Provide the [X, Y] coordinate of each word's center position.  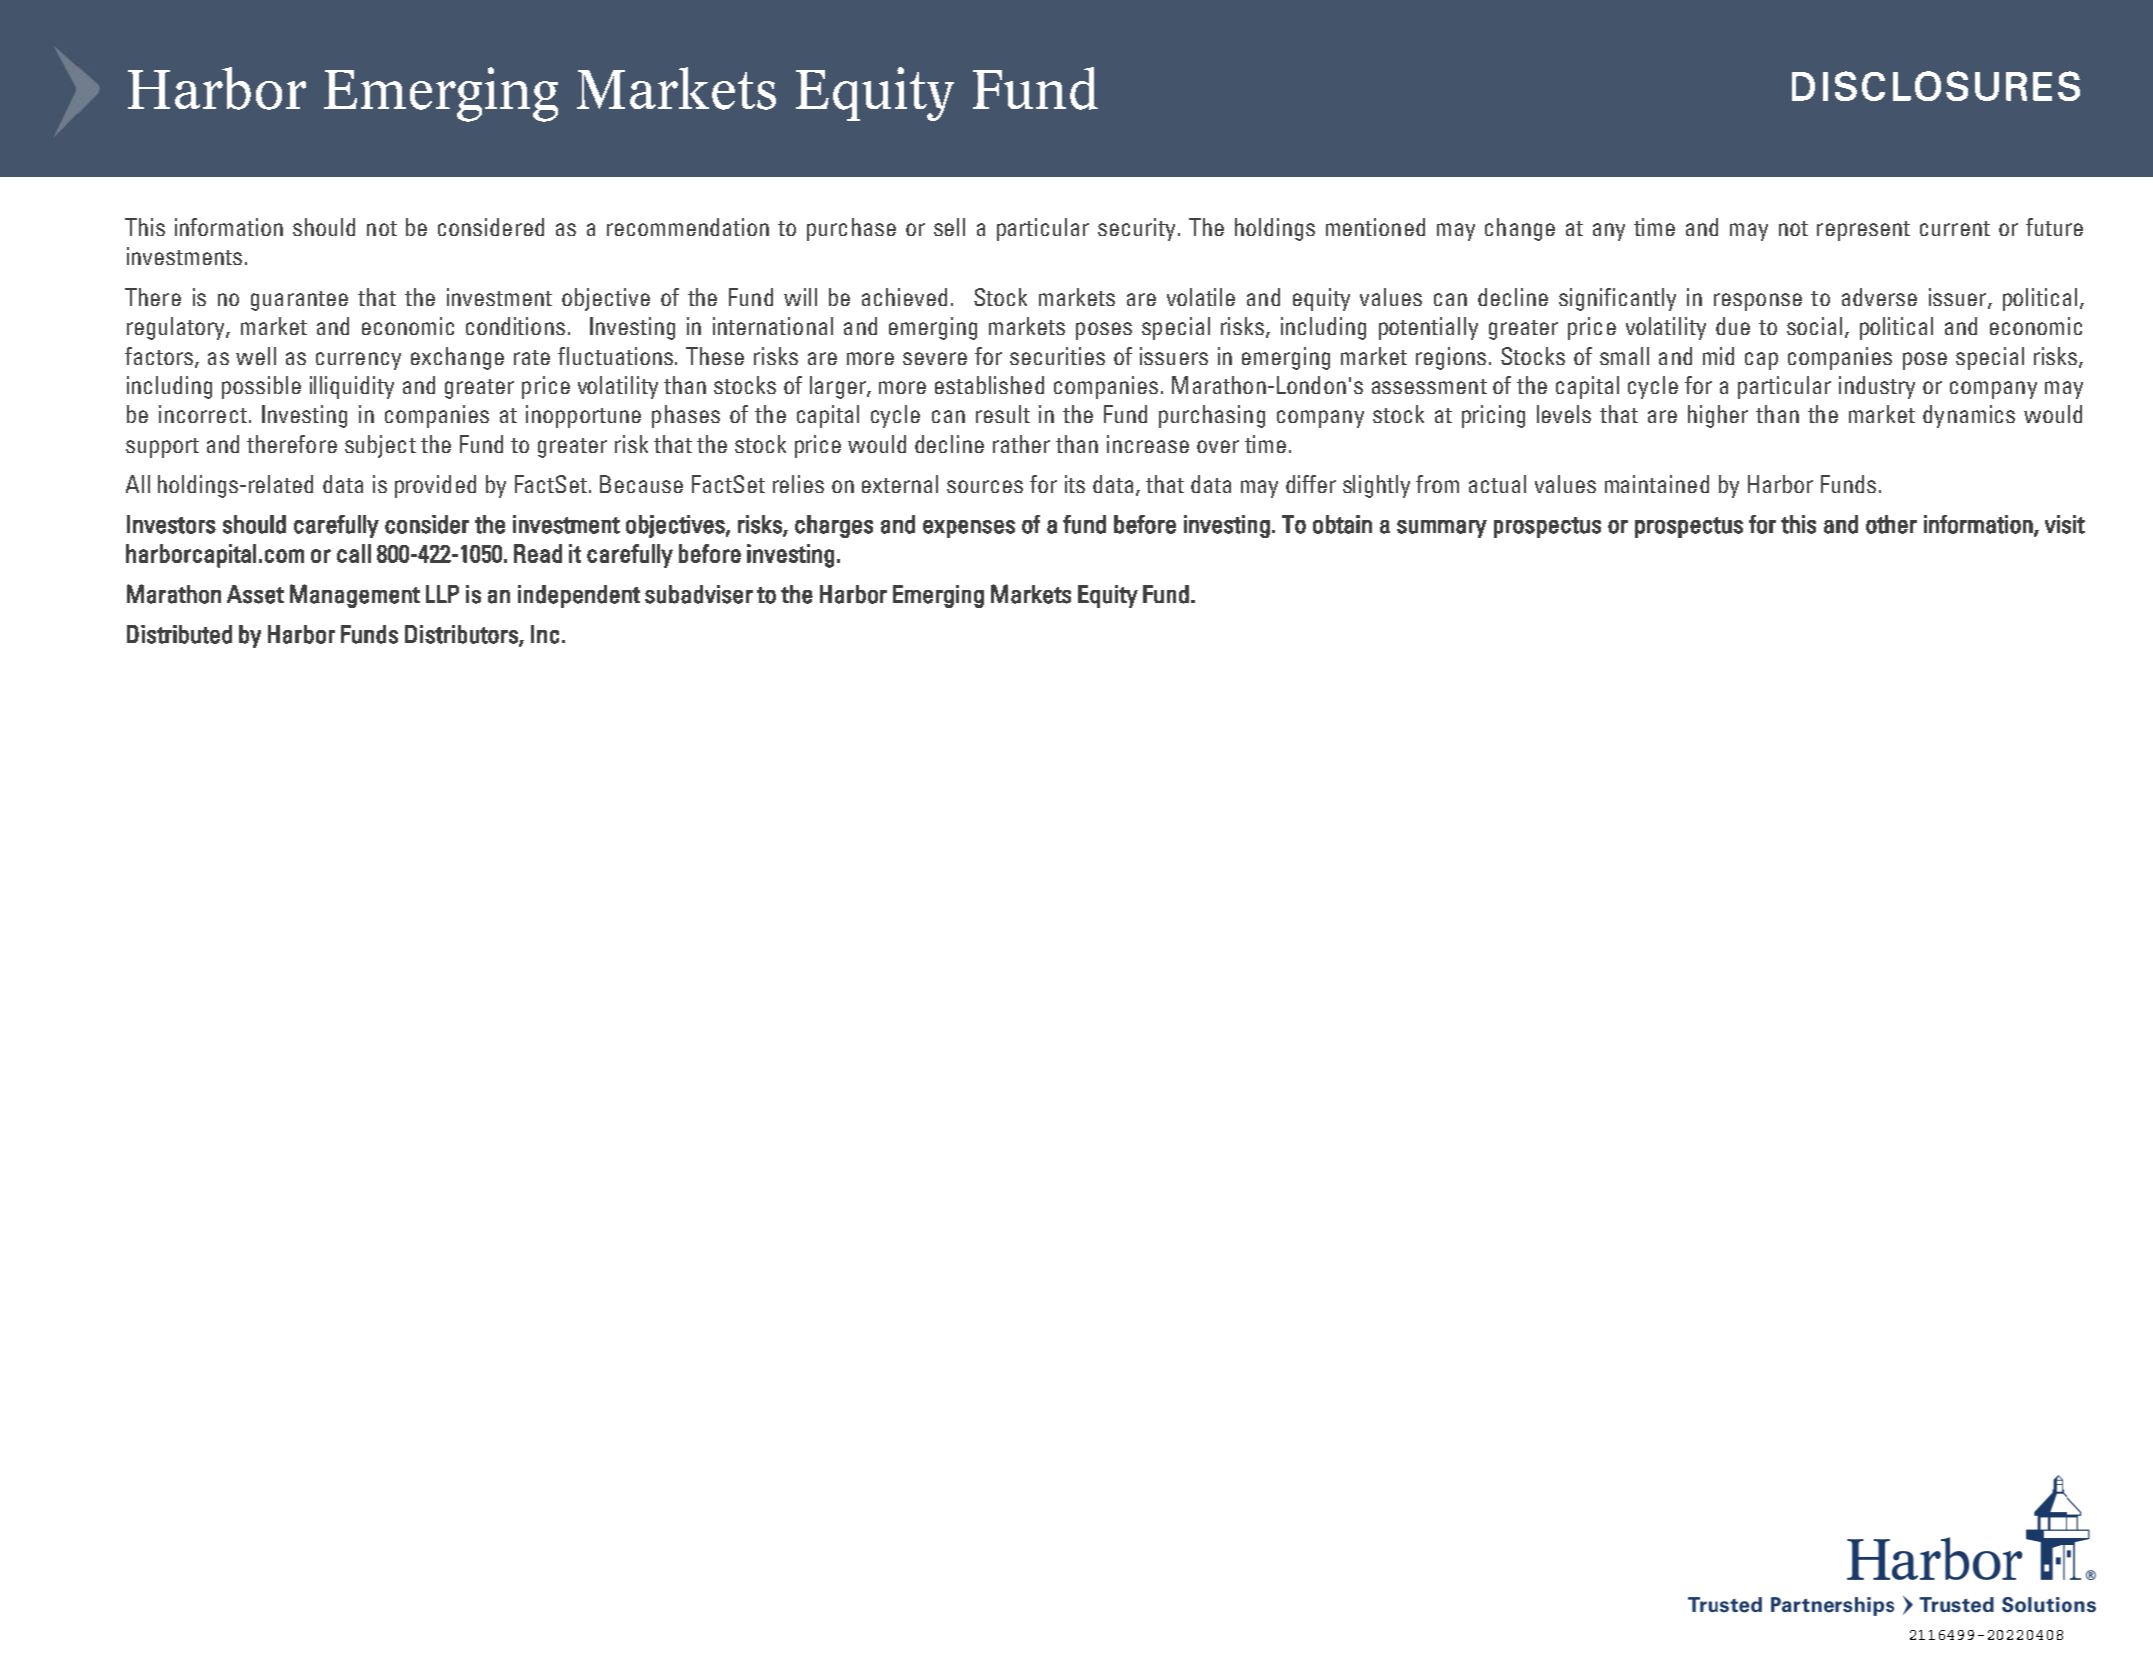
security [1136, 229]
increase [1148, 444]
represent [1863, 231]
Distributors [462, 635]
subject [380, 446]
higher [1718, 416]
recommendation [688, 227]
